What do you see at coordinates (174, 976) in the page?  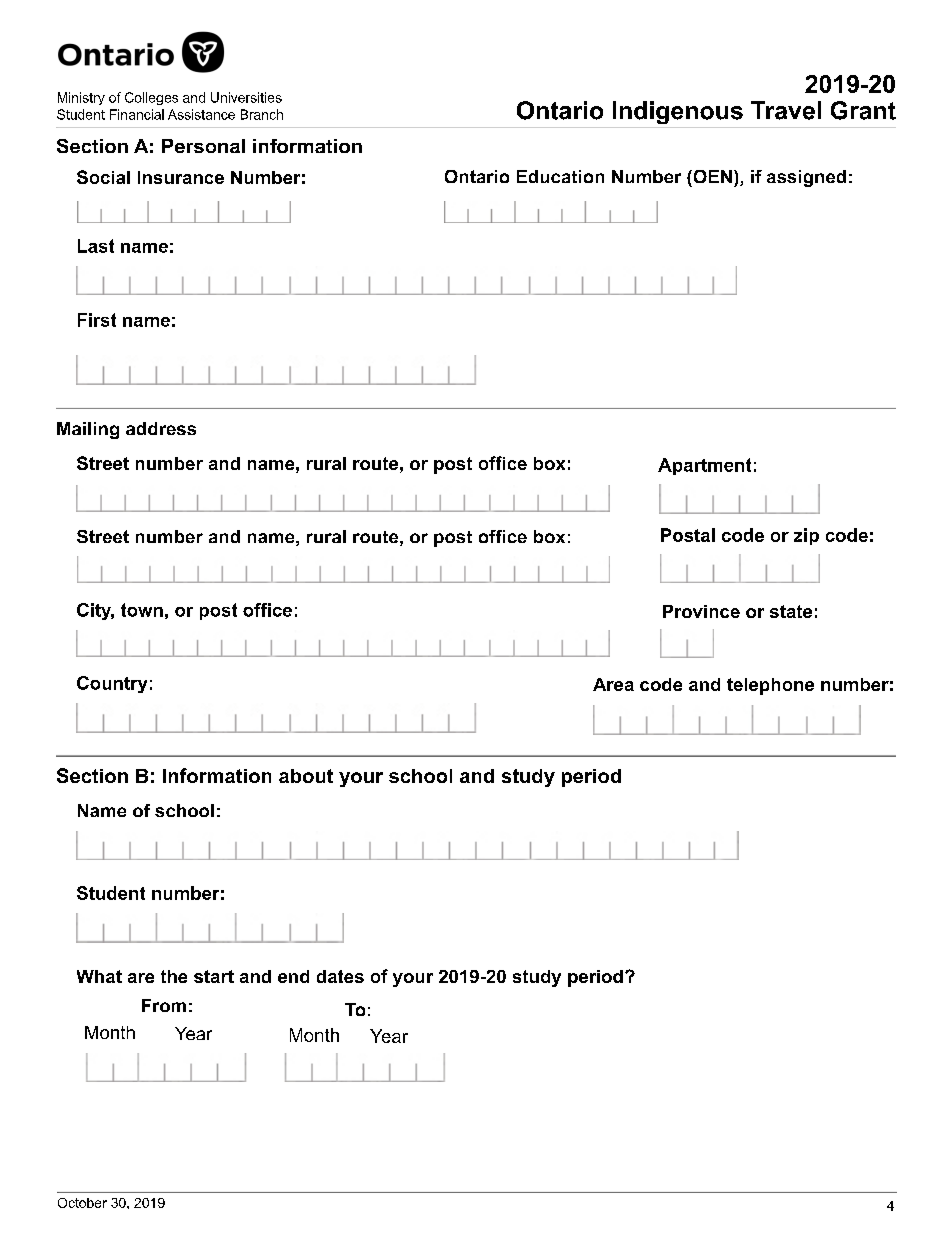 I see `the` at bounding box center [174, 976].
